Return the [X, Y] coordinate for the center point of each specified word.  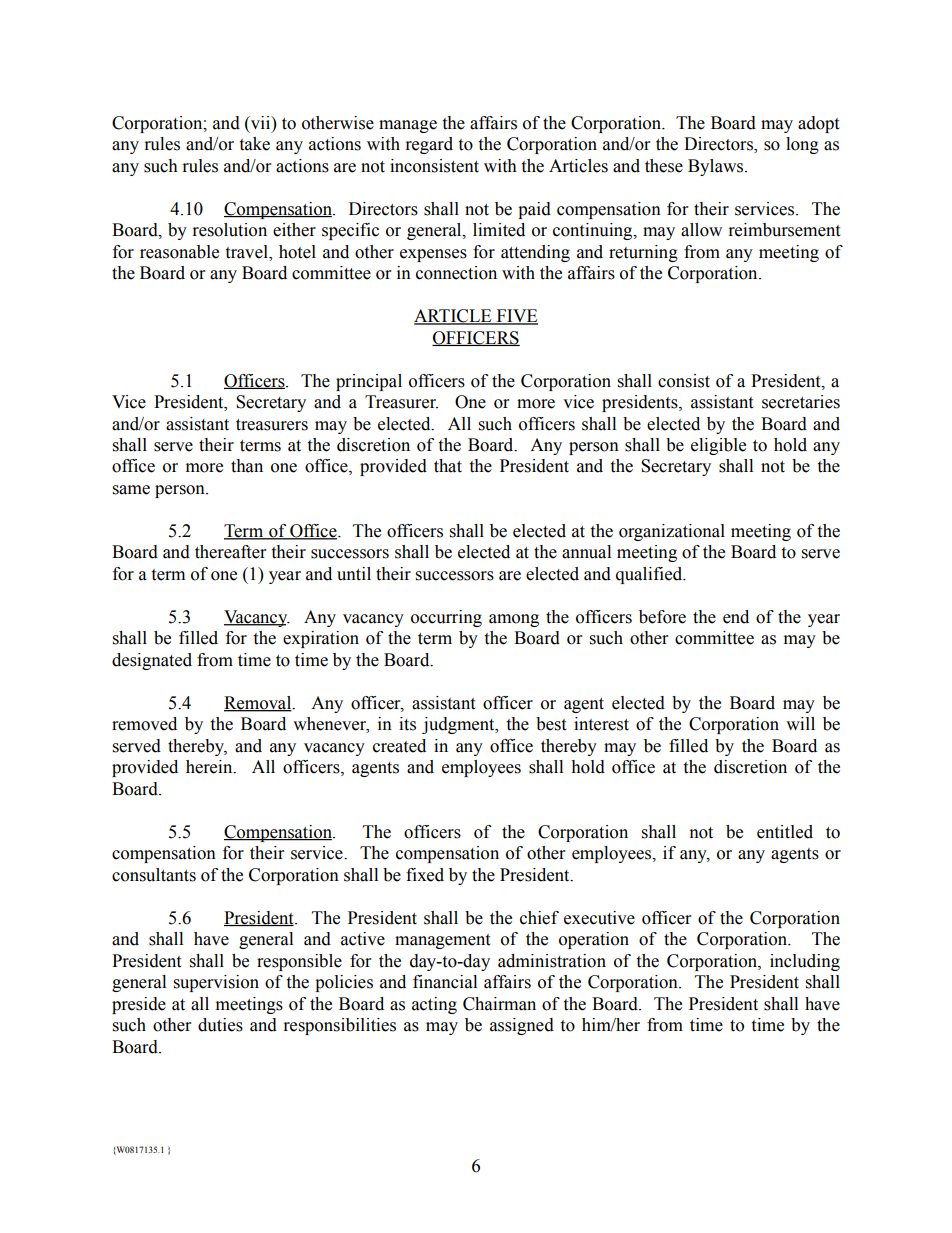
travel [247, 252]
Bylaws [717, 167]
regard [429, 145]
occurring [446, 618]
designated [152, 661]
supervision [216, 983]
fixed [425, 875]
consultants [154, 875]
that [448, 466]
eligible [718, 446]
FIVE [516, 317]
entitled [785, 832]
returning [643, 253]
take [254, 144]
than [247, 466]
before [662, 617]
